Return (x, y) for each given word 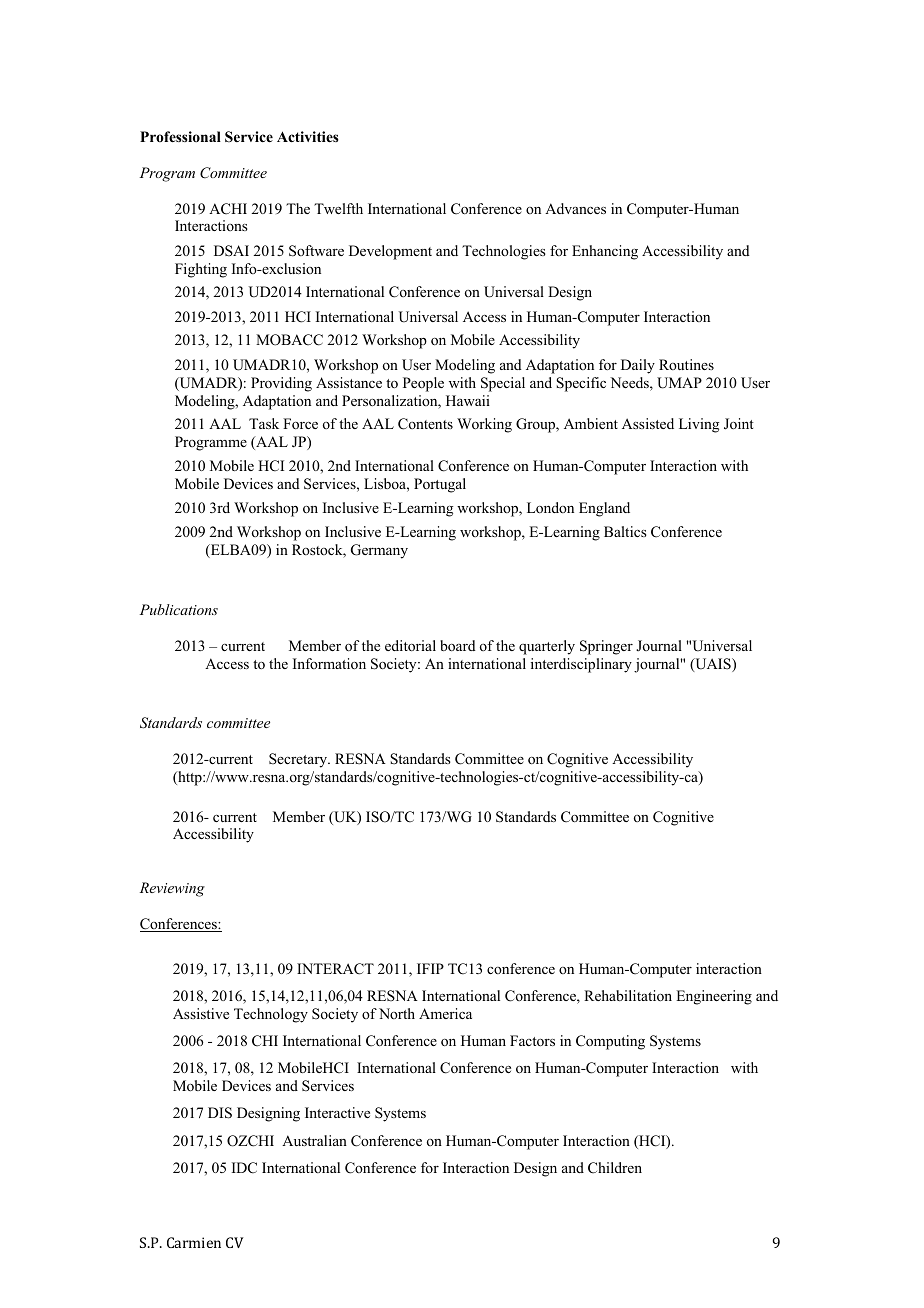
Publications (179, 609)
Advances (575, 208)
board (458, 645)
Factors (532, 1040)
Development (390, 252)
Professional (180, 136)
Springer (606, 647)
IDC (244, 1168)
